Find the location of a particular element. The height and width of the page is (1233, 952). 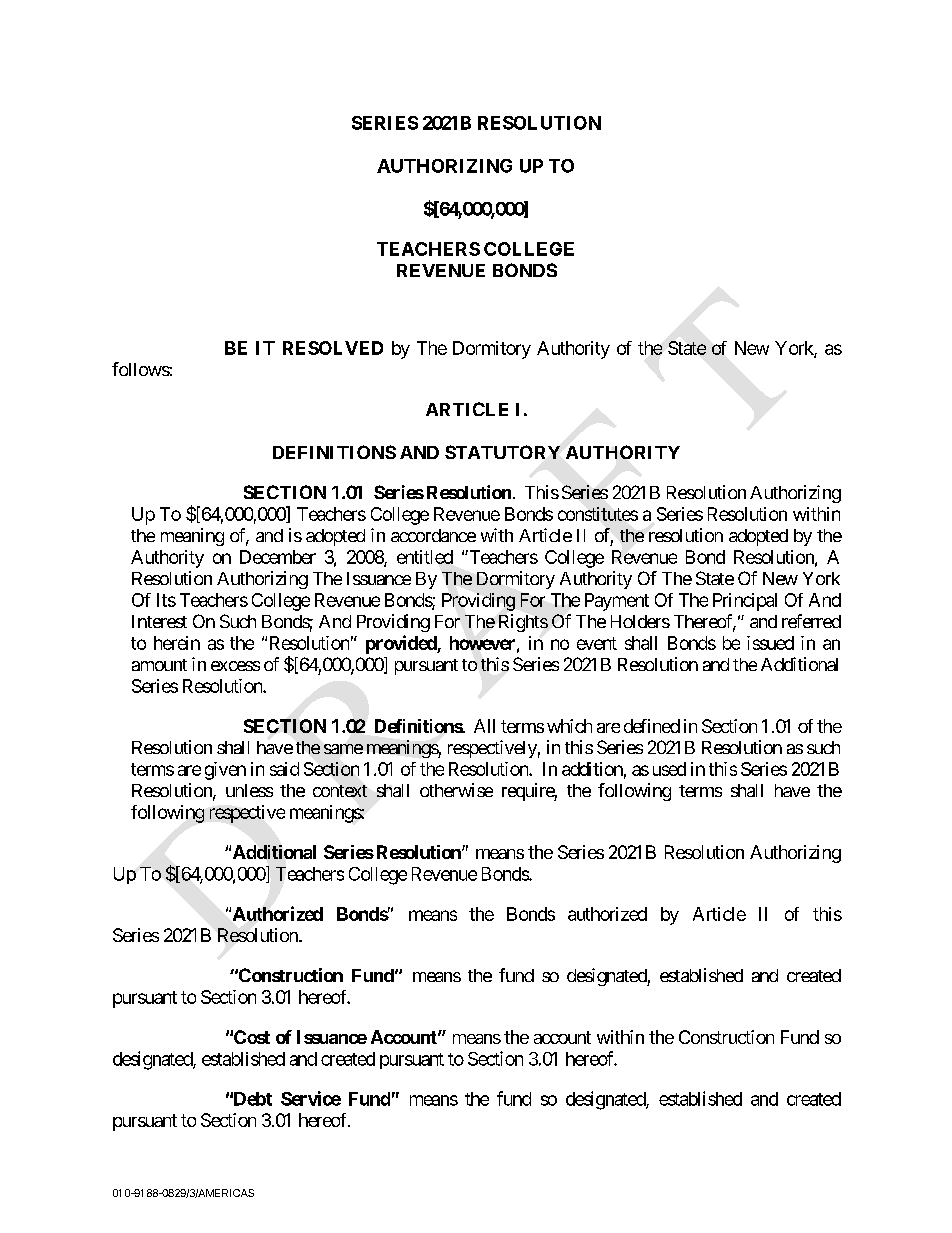

RESOLVED is located at coordinates (333, 348).
